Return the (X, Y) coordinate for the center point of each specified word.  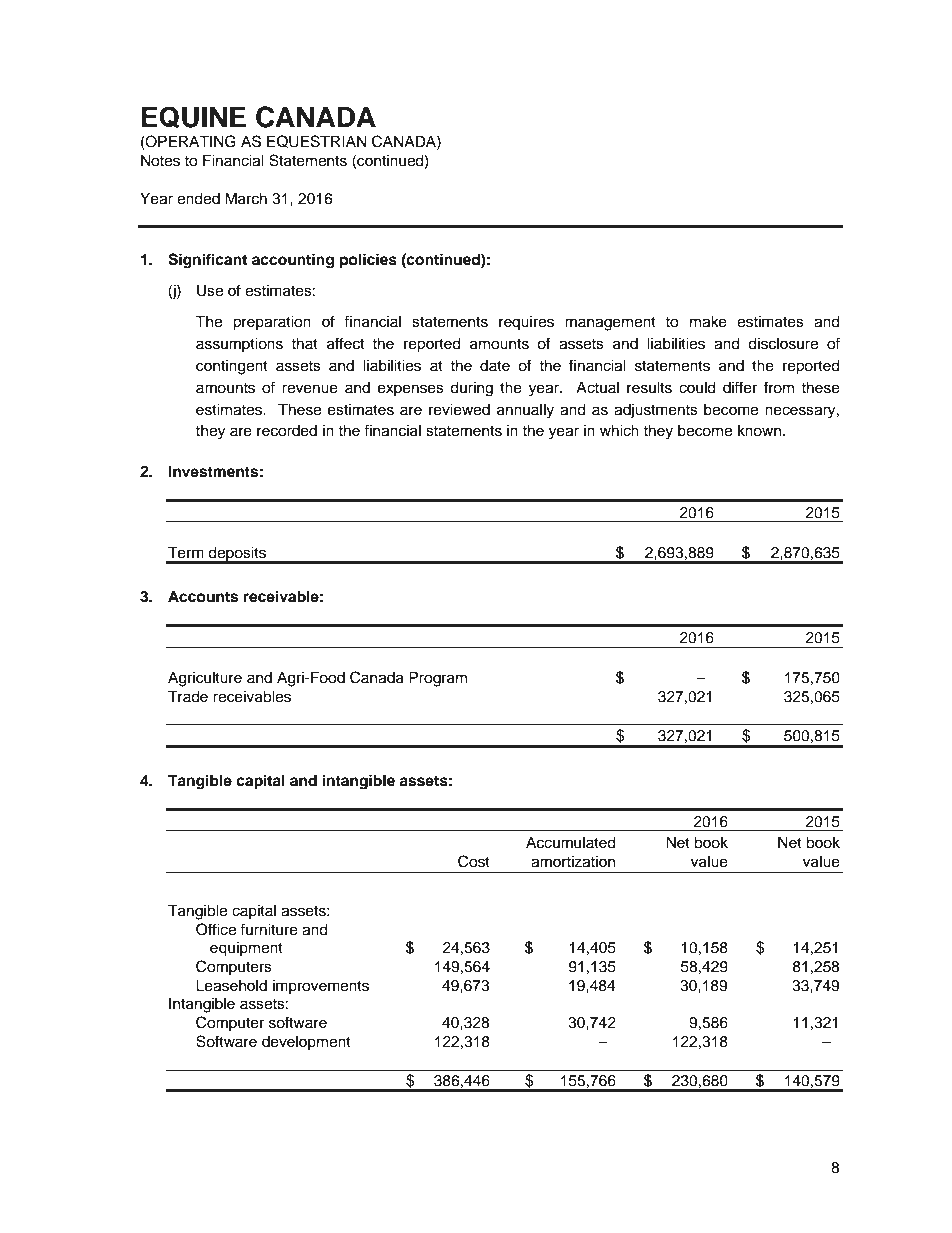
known (761, 430)
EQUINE (194, 117)
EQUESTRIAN (316, 141)
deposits (237, 554)
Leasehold (231, 985)
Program (438, 679)
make (708, 321)
